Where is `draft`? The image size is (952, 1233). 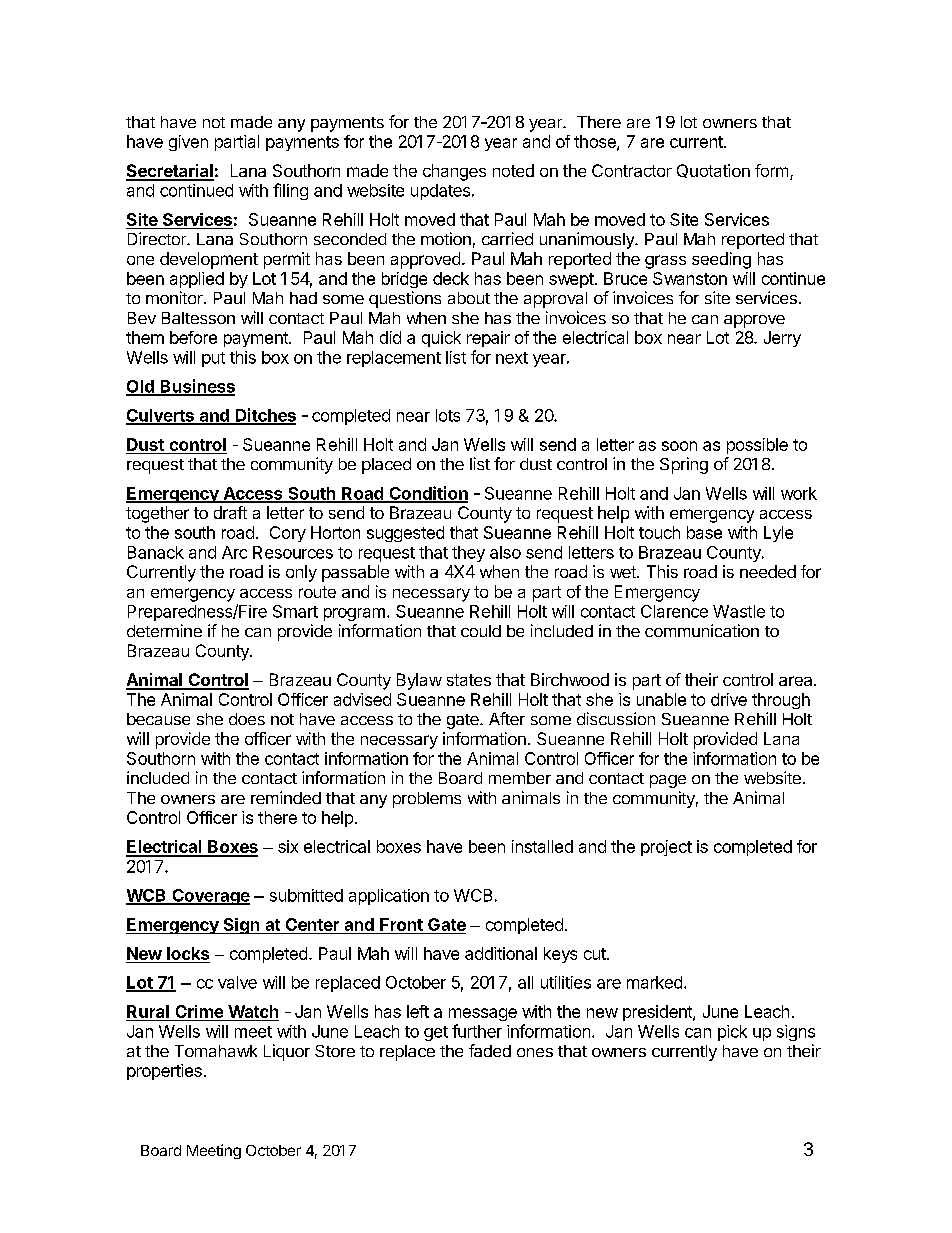 draft is located at coordinates (230, 512).
